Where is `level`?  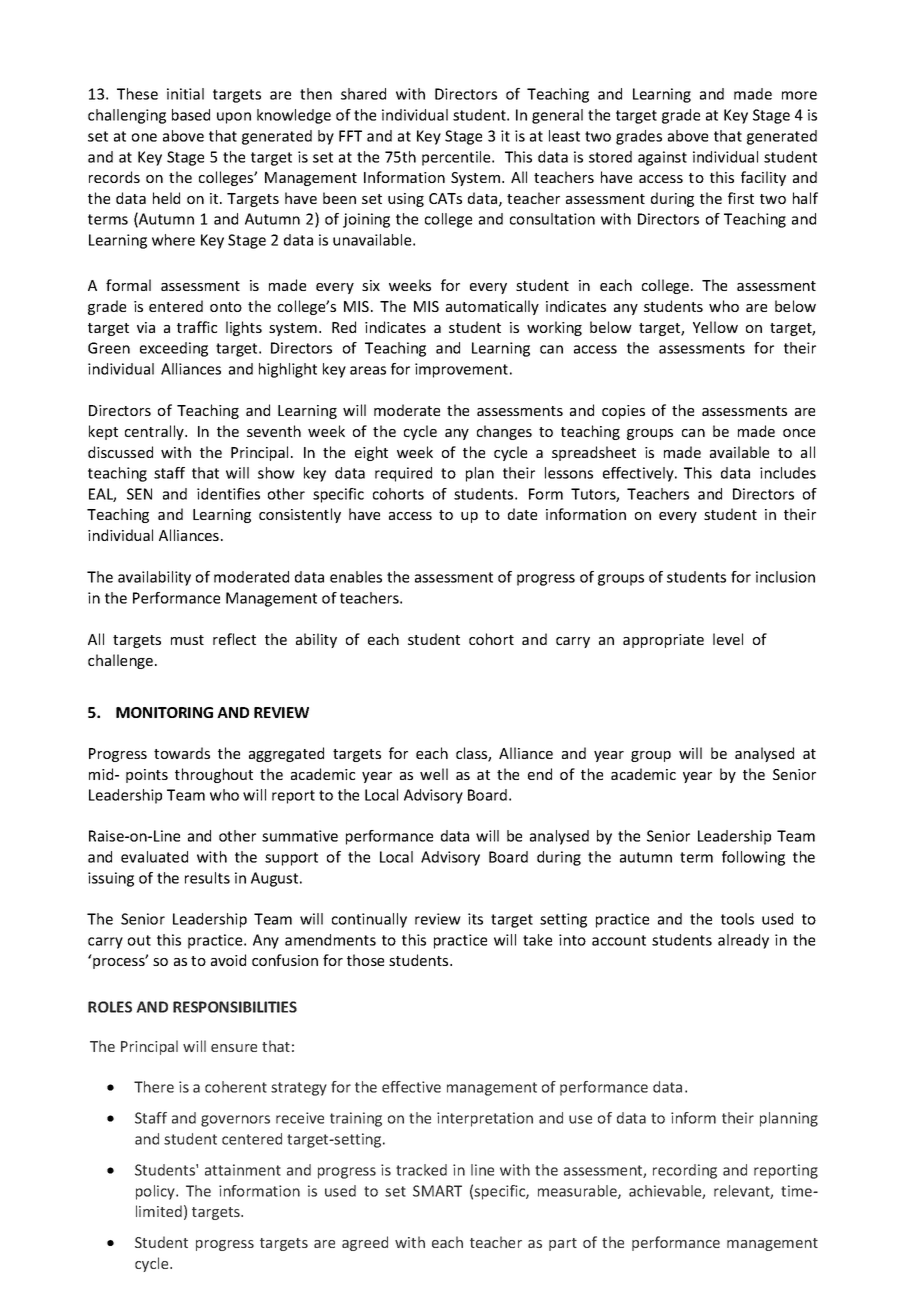 level is located at coordinates (728, 639).
